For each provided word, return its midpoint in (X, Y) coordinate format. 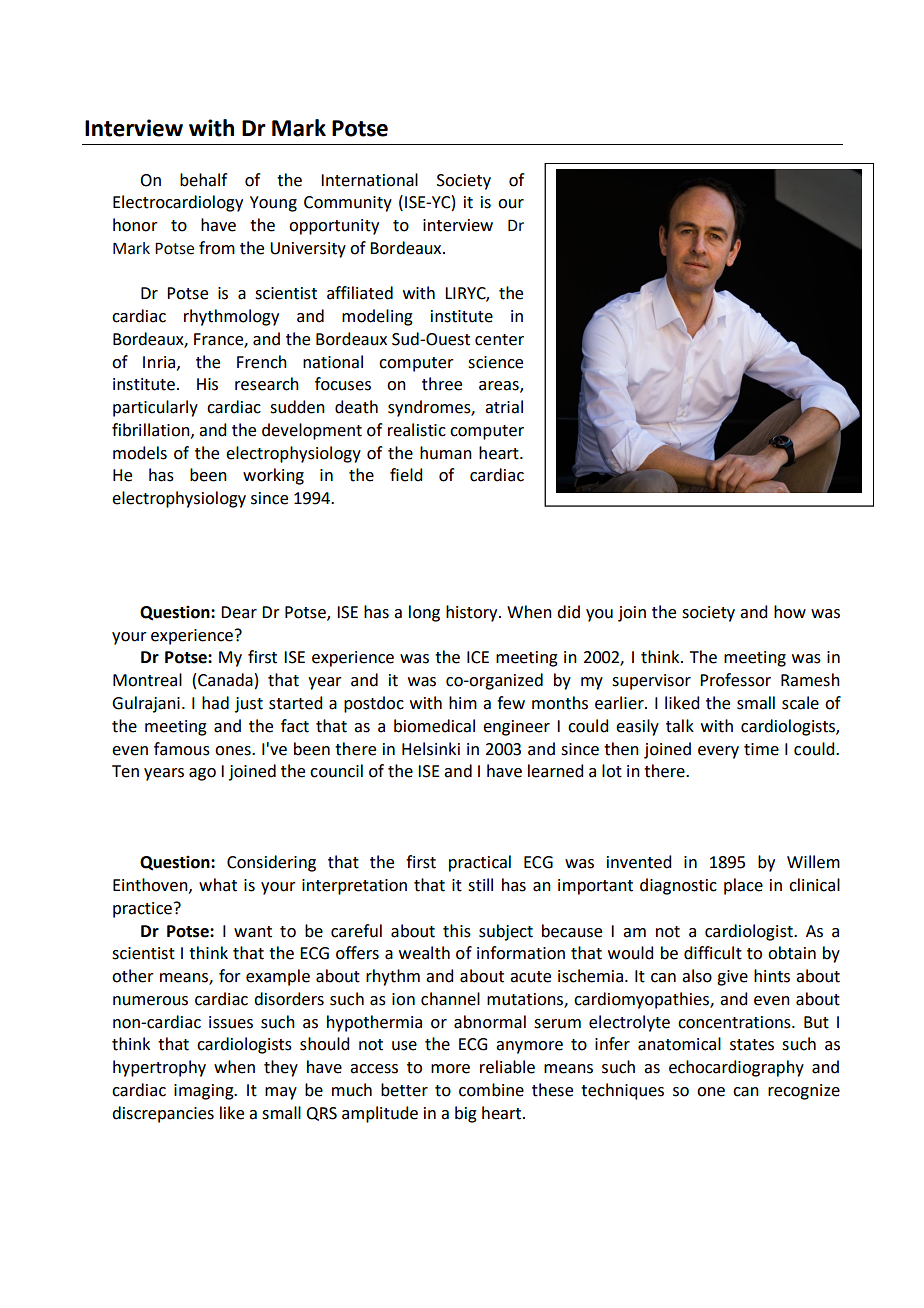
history (473, 613)
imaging (205, 1092)
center (499, 340)
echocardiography (736, 1068)
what (218, 885)
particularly (155, 408)
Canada (225, 680)
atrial (504, 407)
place (743, 886)
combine (491, 1090)
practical (480, 863)
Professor (735, 680)
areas (500, 387)
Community (348, 204)
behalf (203, 180)
